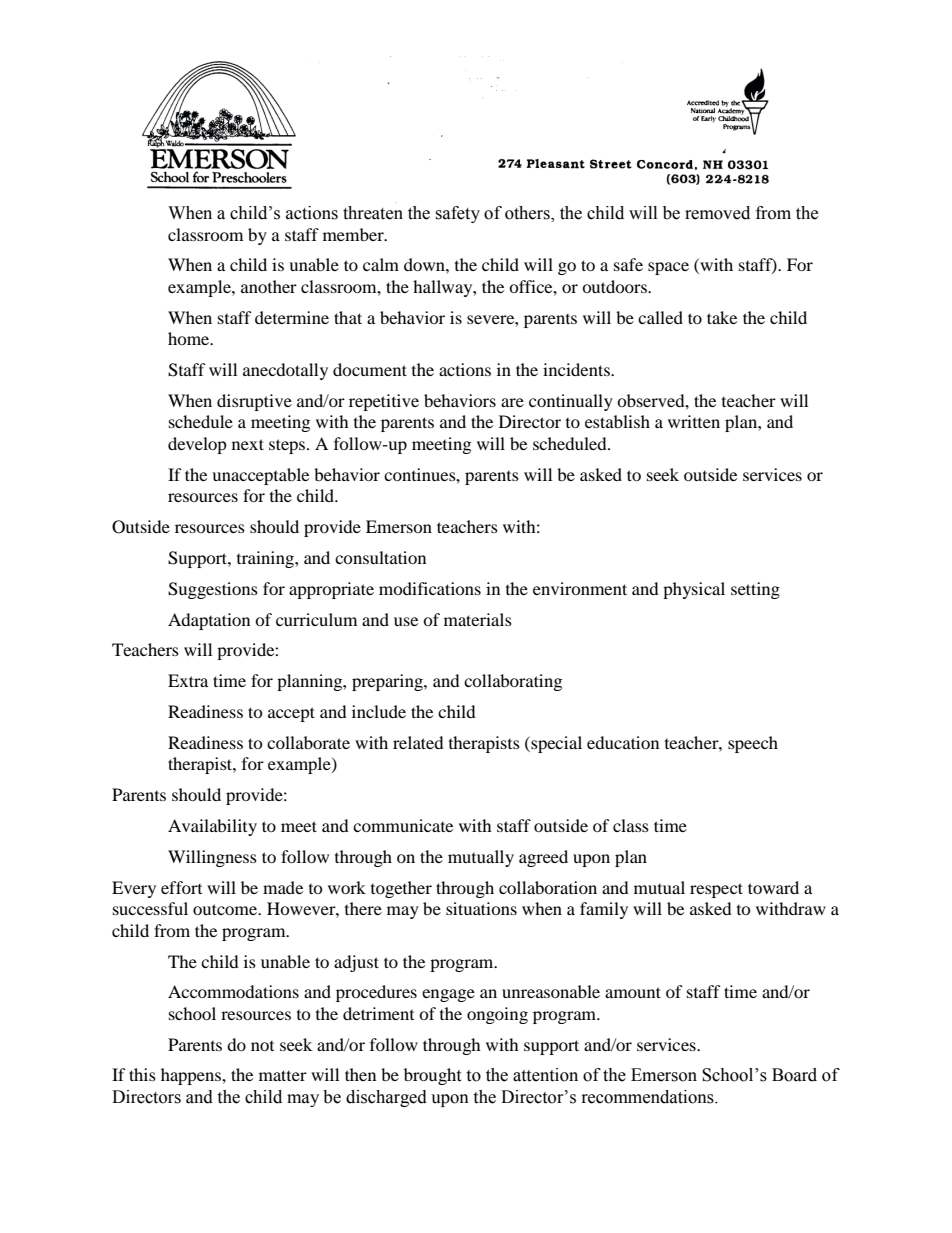 This document has height=1233, width=952. I want to click on recommendations, so click(649, 1097).
